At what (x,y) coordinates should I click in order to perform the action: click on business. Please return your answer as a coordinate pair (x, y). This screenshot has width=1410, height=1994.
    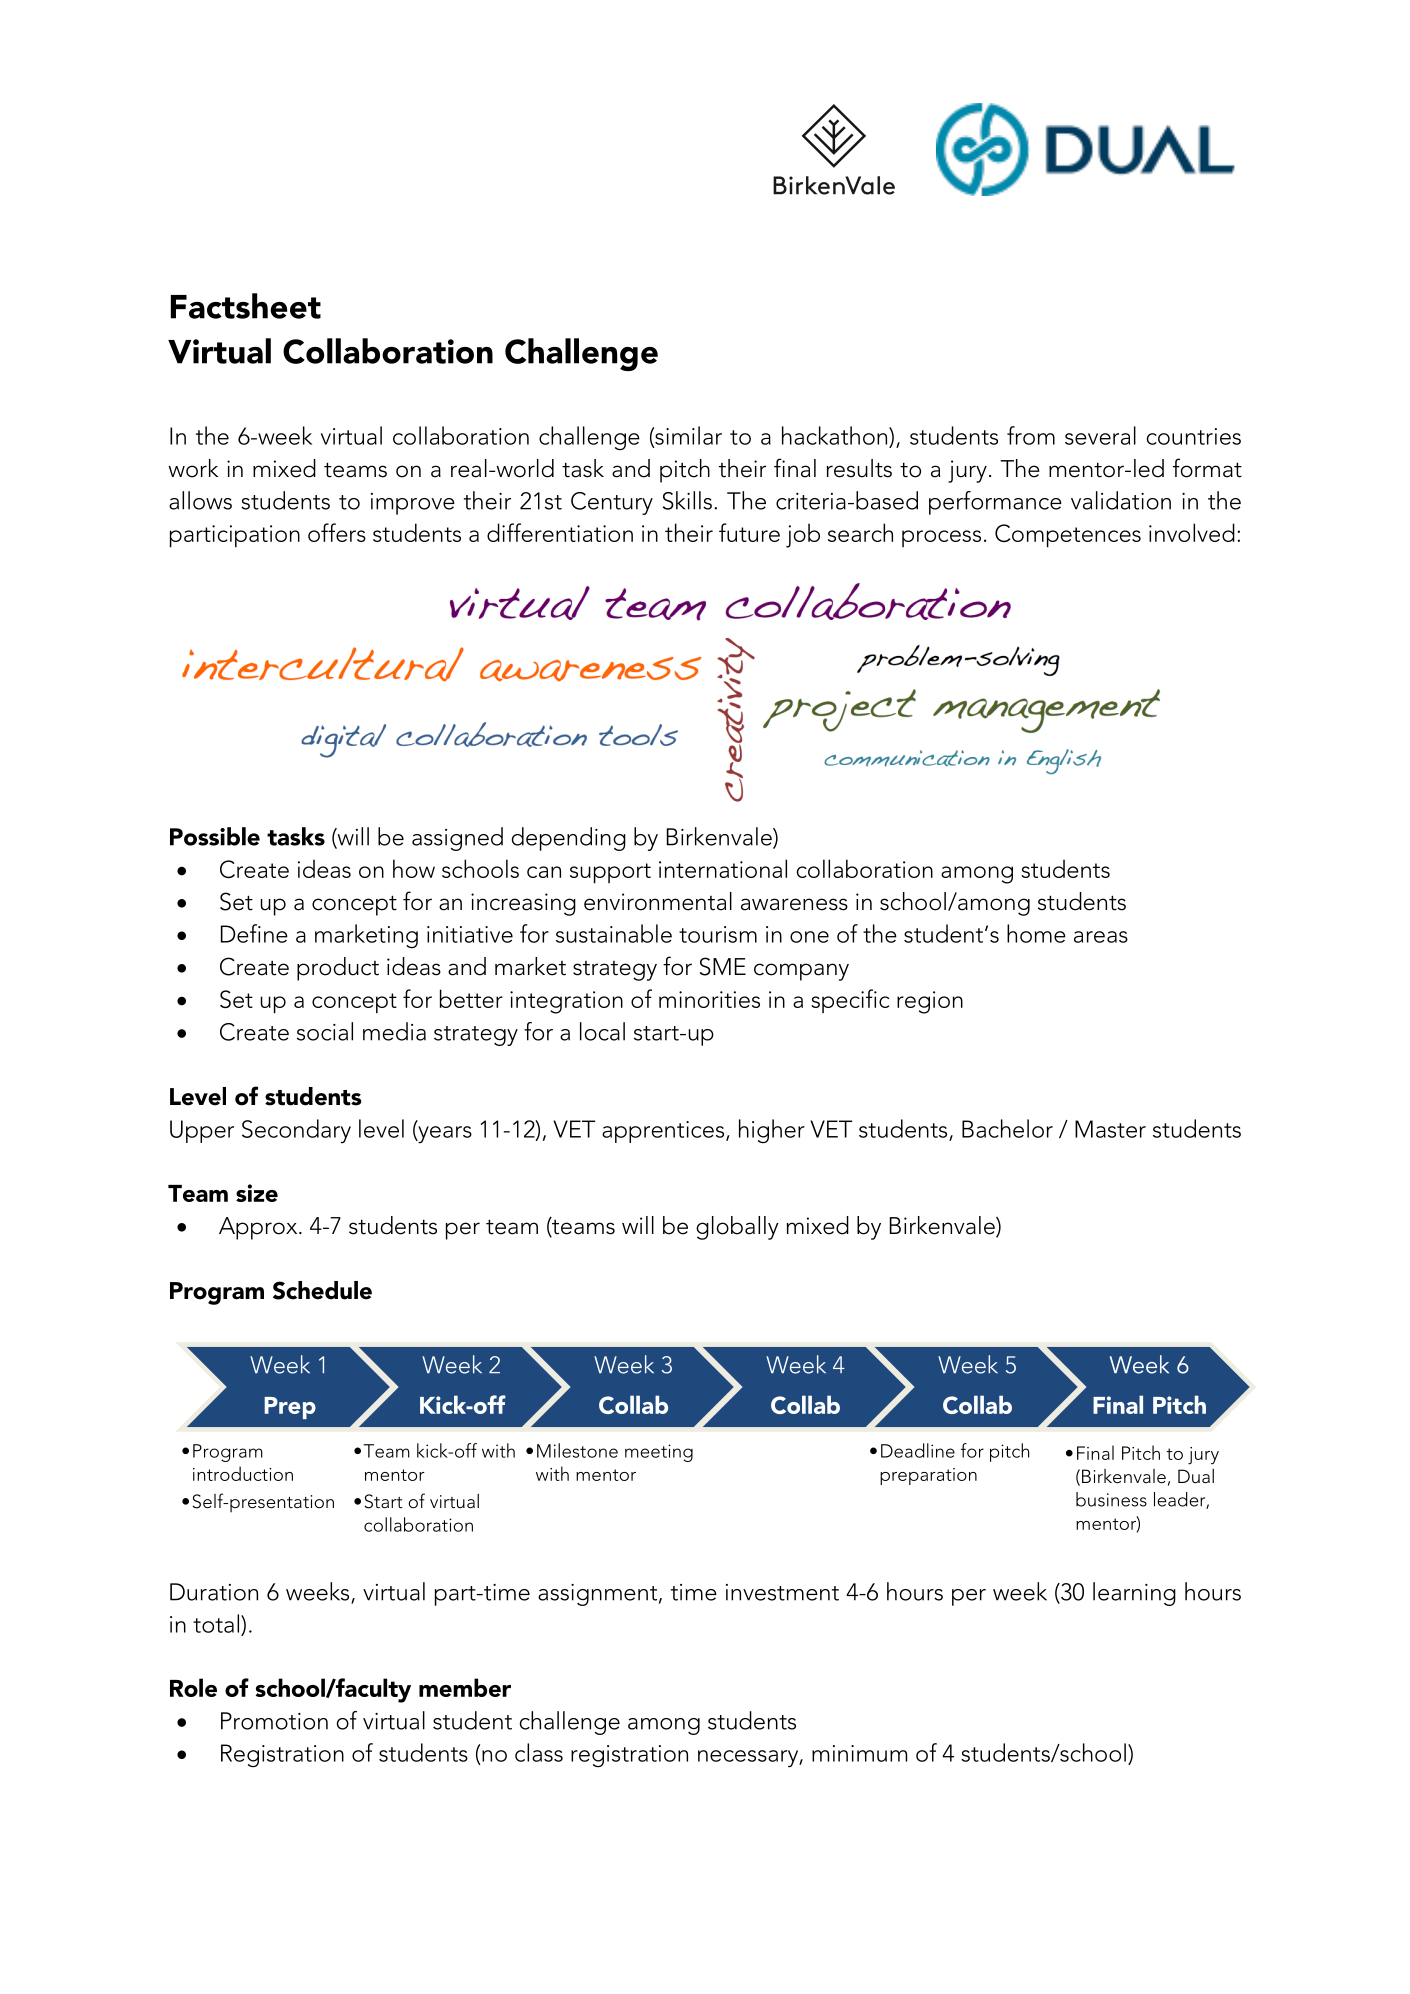
    Looking at the image, I should click on (1111, 1499).
